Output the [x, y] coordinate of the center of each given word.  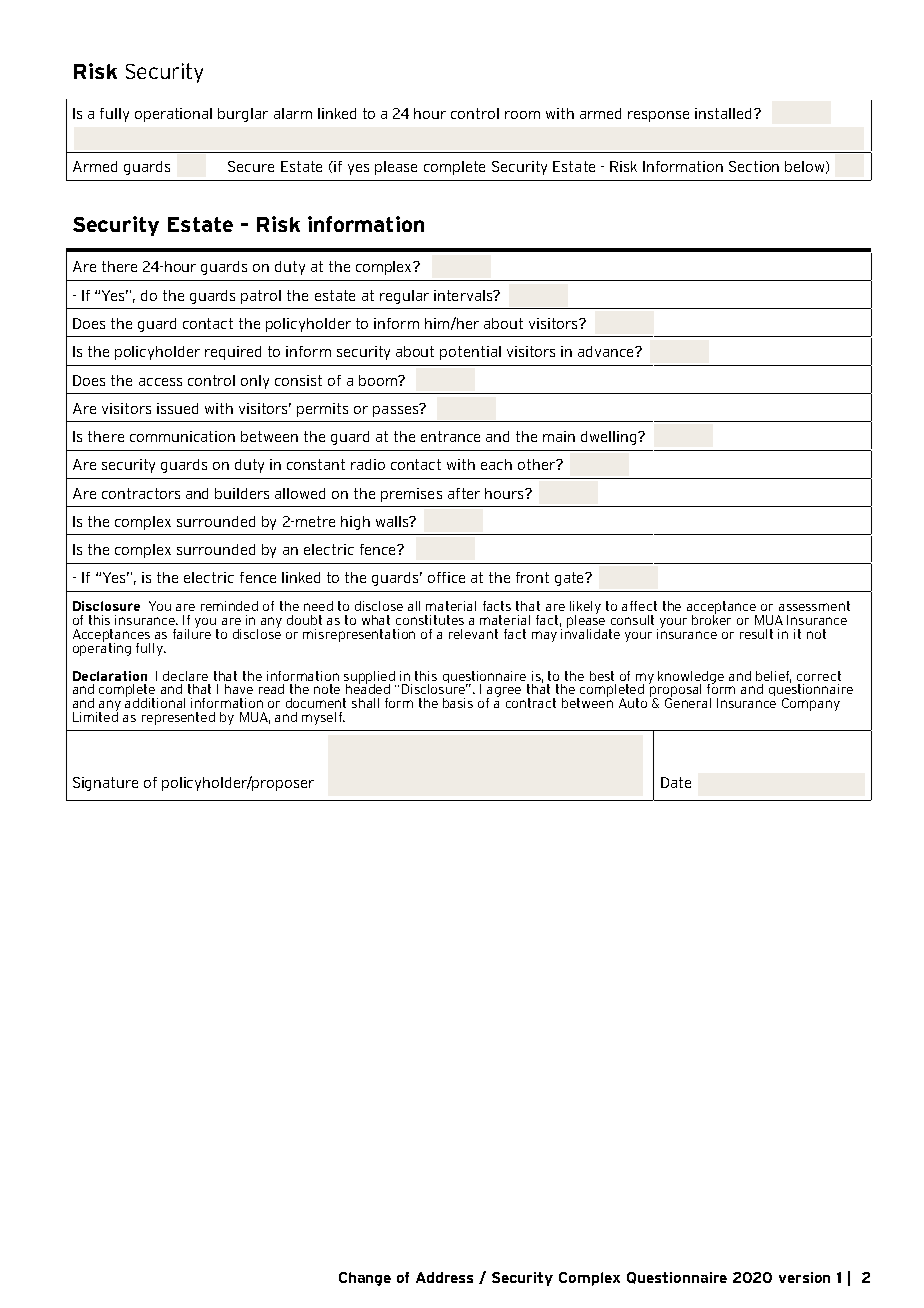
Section [754, 166]
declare [185, 676]
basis [458, 703]
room [522, 115]
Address [444, 1277]
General [688, 702]
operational [173, 115]
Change [365, 1279]
